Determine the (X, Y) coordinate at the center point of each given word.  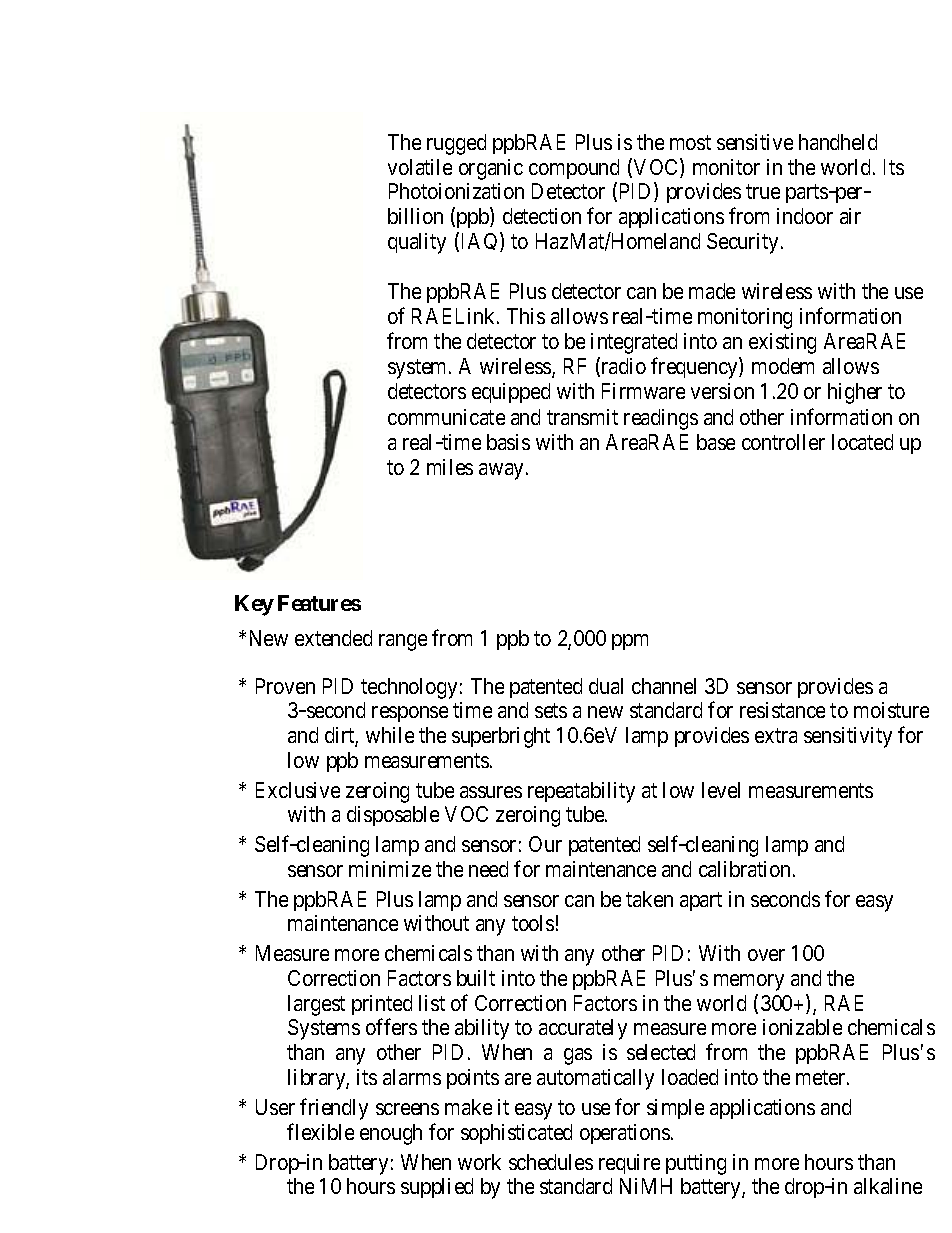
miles (450, 467)
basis (508, 442)
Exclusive (298, 790)
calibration (746, 869)
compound (574, 169)
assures (491, 792)
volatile (420, 167)
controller (783, 442)
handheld (838, 142)
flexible (320, 1131)
